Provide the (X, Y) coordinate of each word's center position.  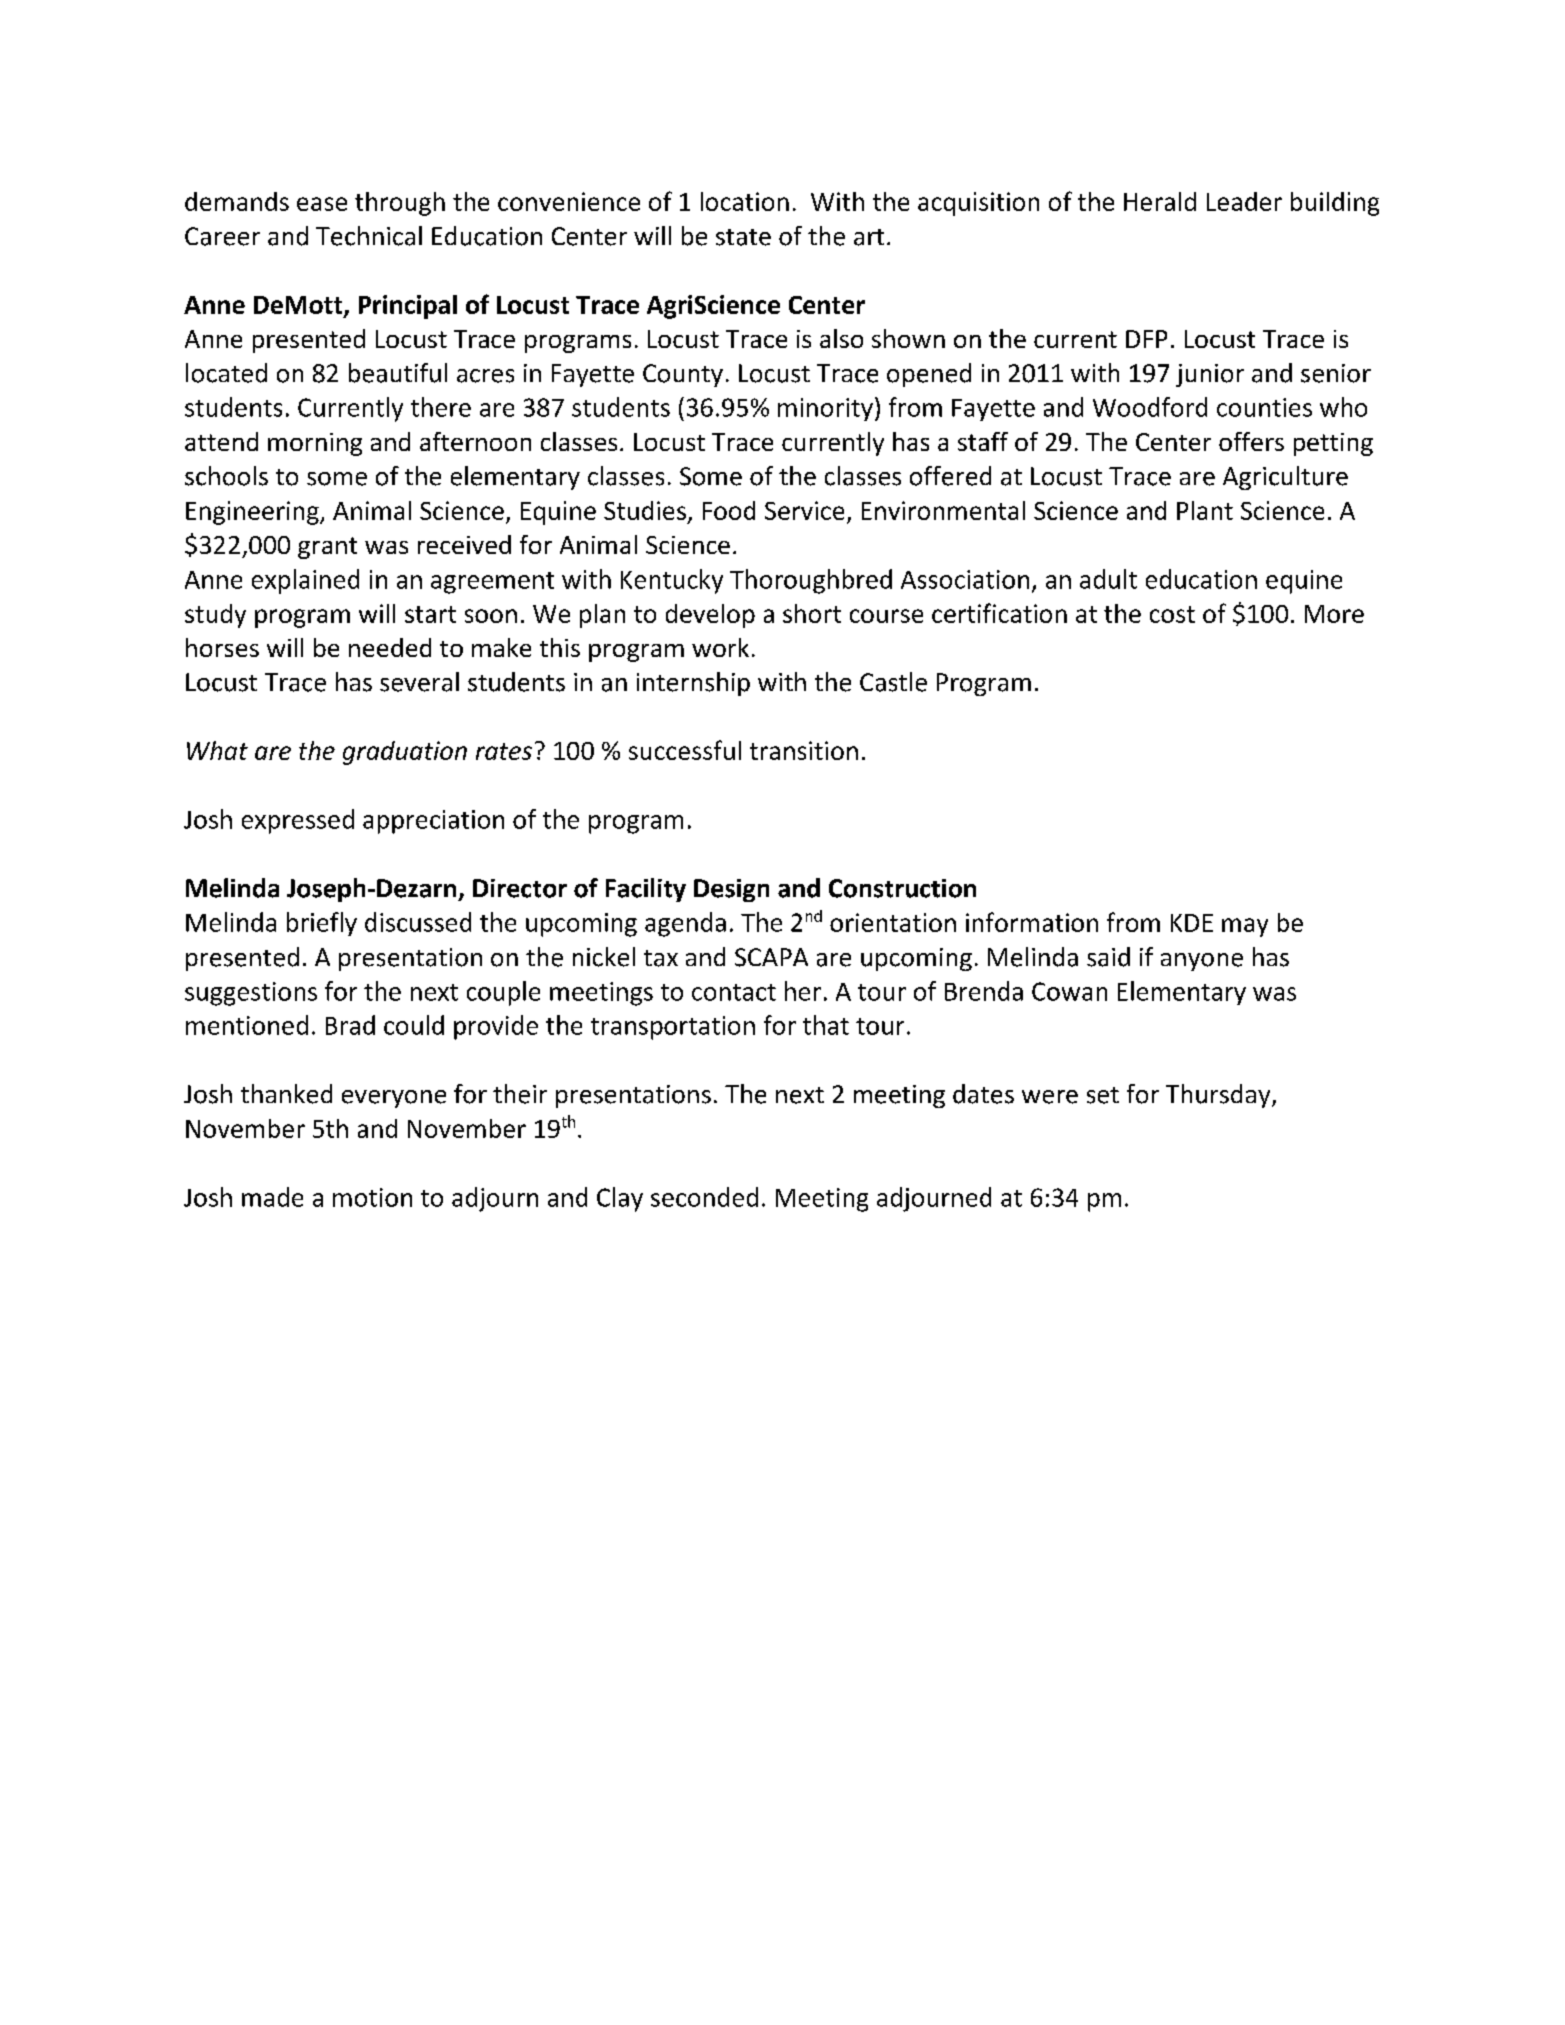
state (743, 237)
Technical (369, 236)
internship (693, 684)
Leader (1244, 201)
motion (372, 1197)
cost (1172, 614)
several (419, 682)
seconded (704, 1197)
